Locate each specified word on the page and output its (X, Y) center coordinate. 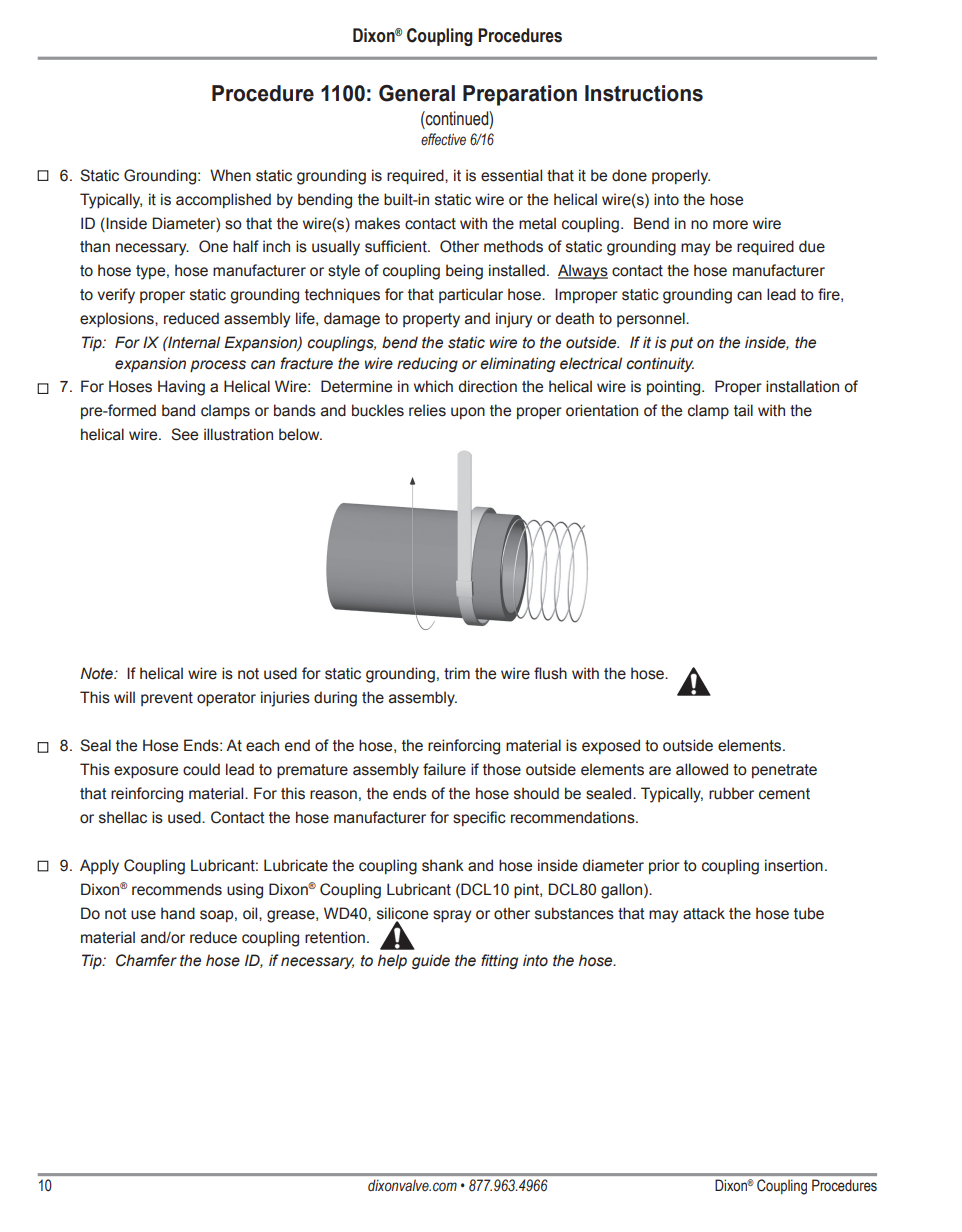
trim (457, 673)
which (433, 386)
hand (178, 913)
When (230, 175)
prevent (167, 699)
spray (452, 916)
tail (743, 410)
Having (181, 388)
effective (443, 139)
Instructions (644, 93)
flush (550, 673)
